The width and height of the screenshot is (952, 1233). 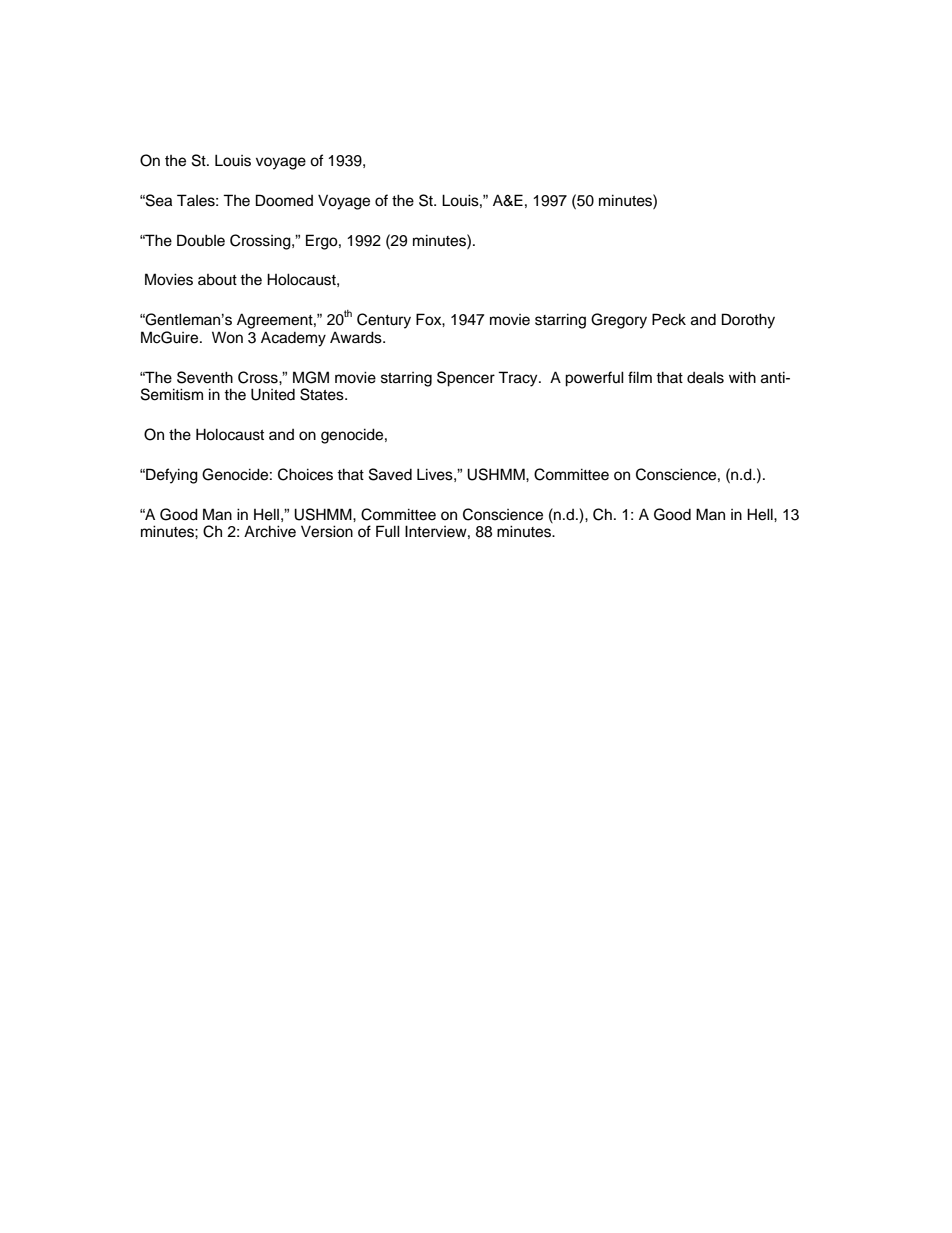 I want to click on Full, so click(x=388, y=531).
